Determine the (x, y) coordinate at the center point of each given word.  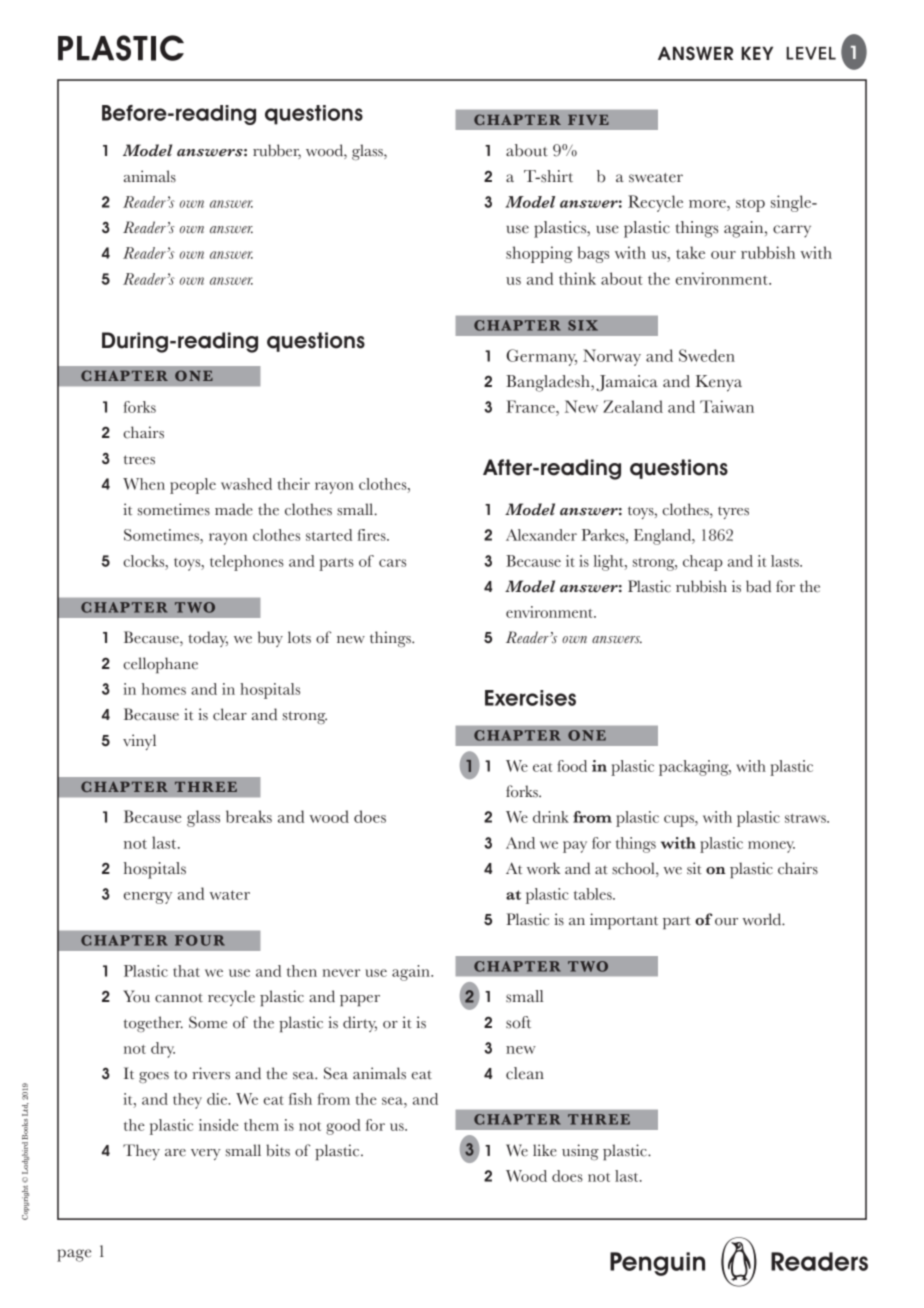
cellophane (160, 665)
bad (758, 586)
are (175, 1153)
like (545, 1150)
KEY (757, 53)
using (580, 1152)
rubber (277, 151)
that (186, 971)
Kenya (719, 383)
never (341, 973)
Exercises (530, 698)
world (763, 919)
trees (139, 460)
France (531, 406)
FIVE (588, 120)
